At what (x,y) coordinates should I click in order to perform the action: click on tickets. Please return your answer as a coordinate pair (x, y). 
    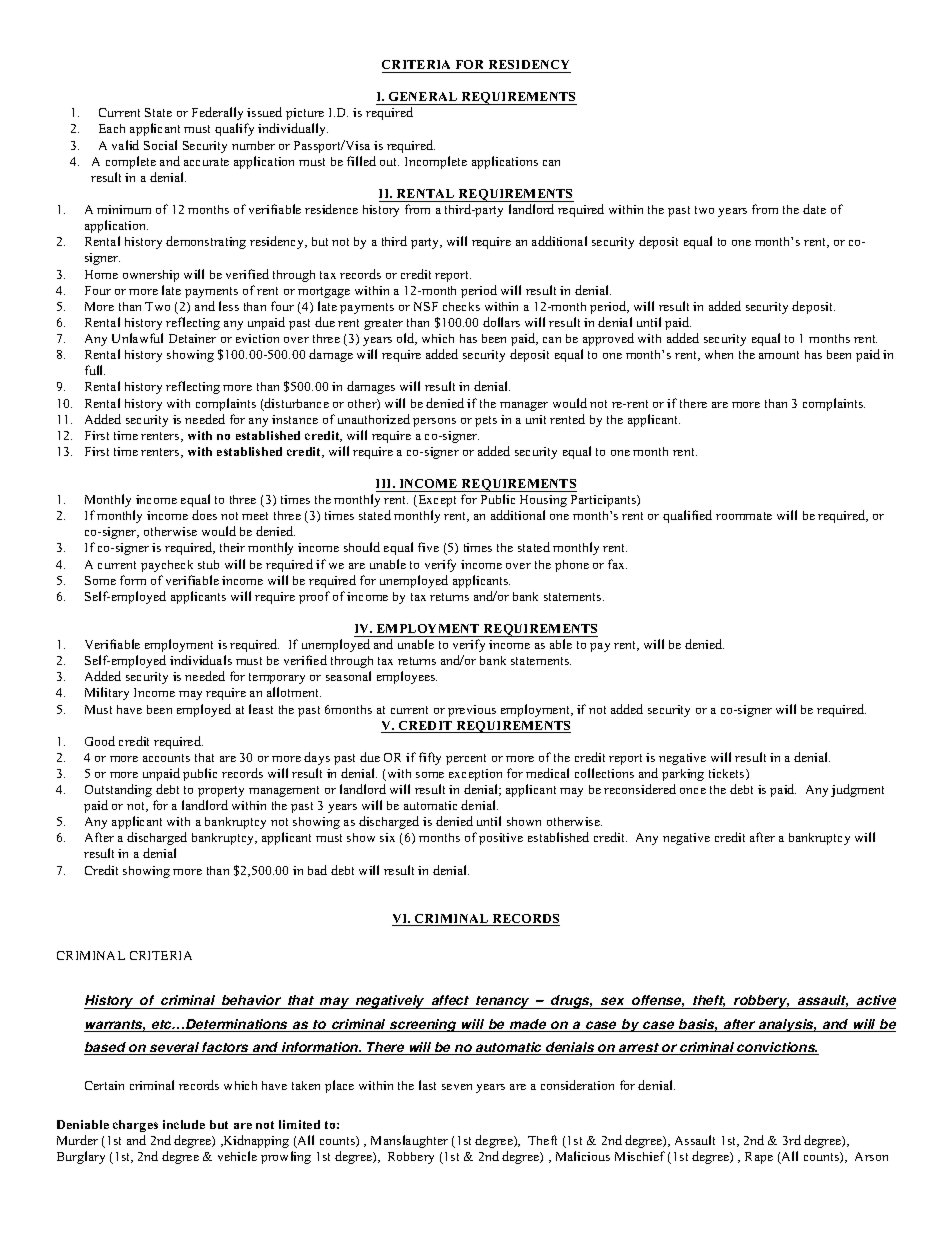
    Looking at the image, I should click on (728, 774).
